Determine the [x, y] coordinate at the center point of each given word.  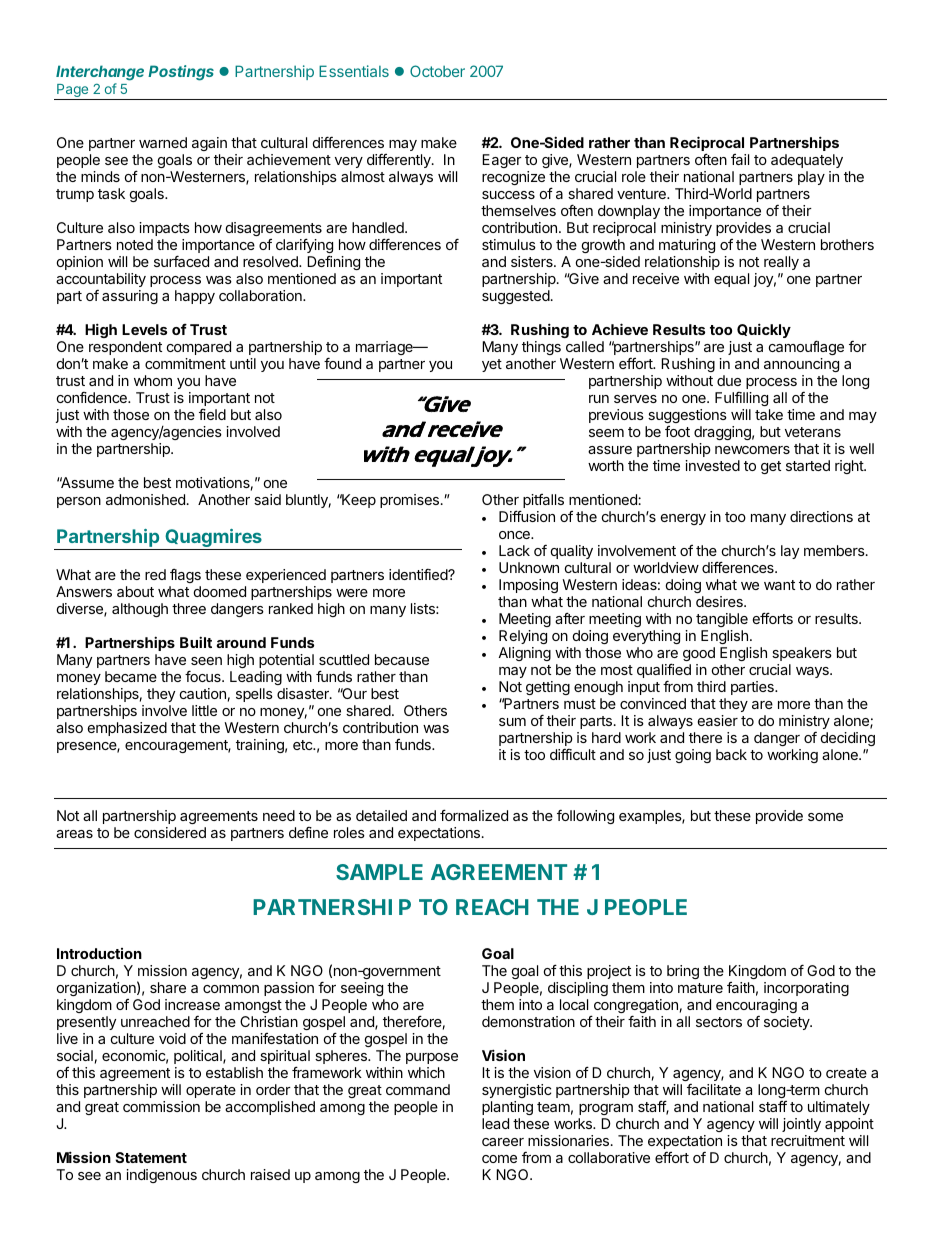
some [825, 817]
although [140, 610]
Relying [523, 637]
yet [492, 365]
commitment [185, 363]
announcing [801, 365]
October [437, 71]
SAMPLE [379, 872]
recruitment [808, 1140]
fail [740, 159]
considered [170, 832]
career [503, 1142]
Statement [151, 1157]
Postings [181, 73]
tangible [722, 620]
